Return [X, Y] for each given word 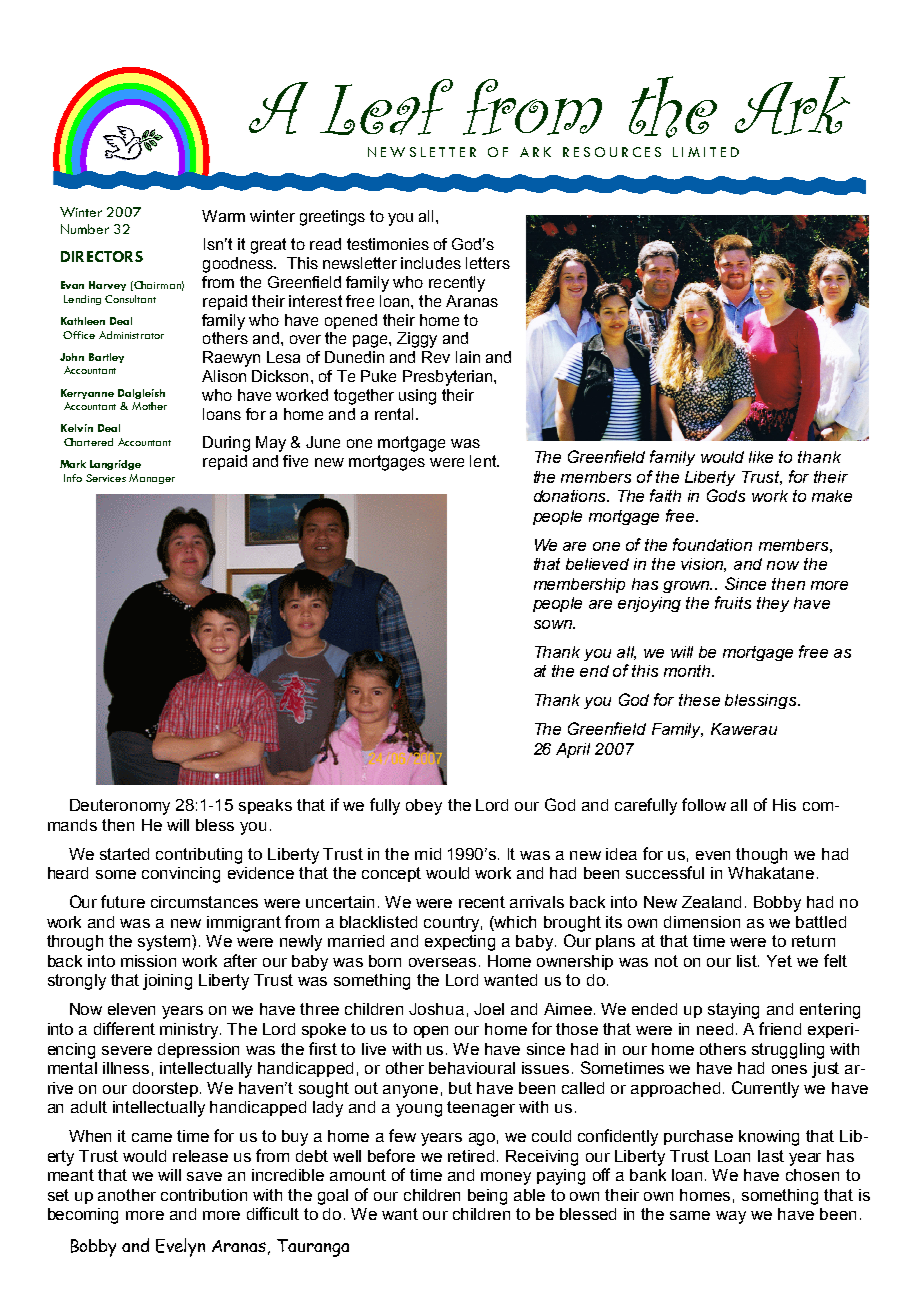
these [699, 700]
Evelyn [180, 1247]
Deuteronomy [120, 807]
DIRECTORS [102, 256]
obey [424, 807]
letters [488, 263]
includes [431, 263]
